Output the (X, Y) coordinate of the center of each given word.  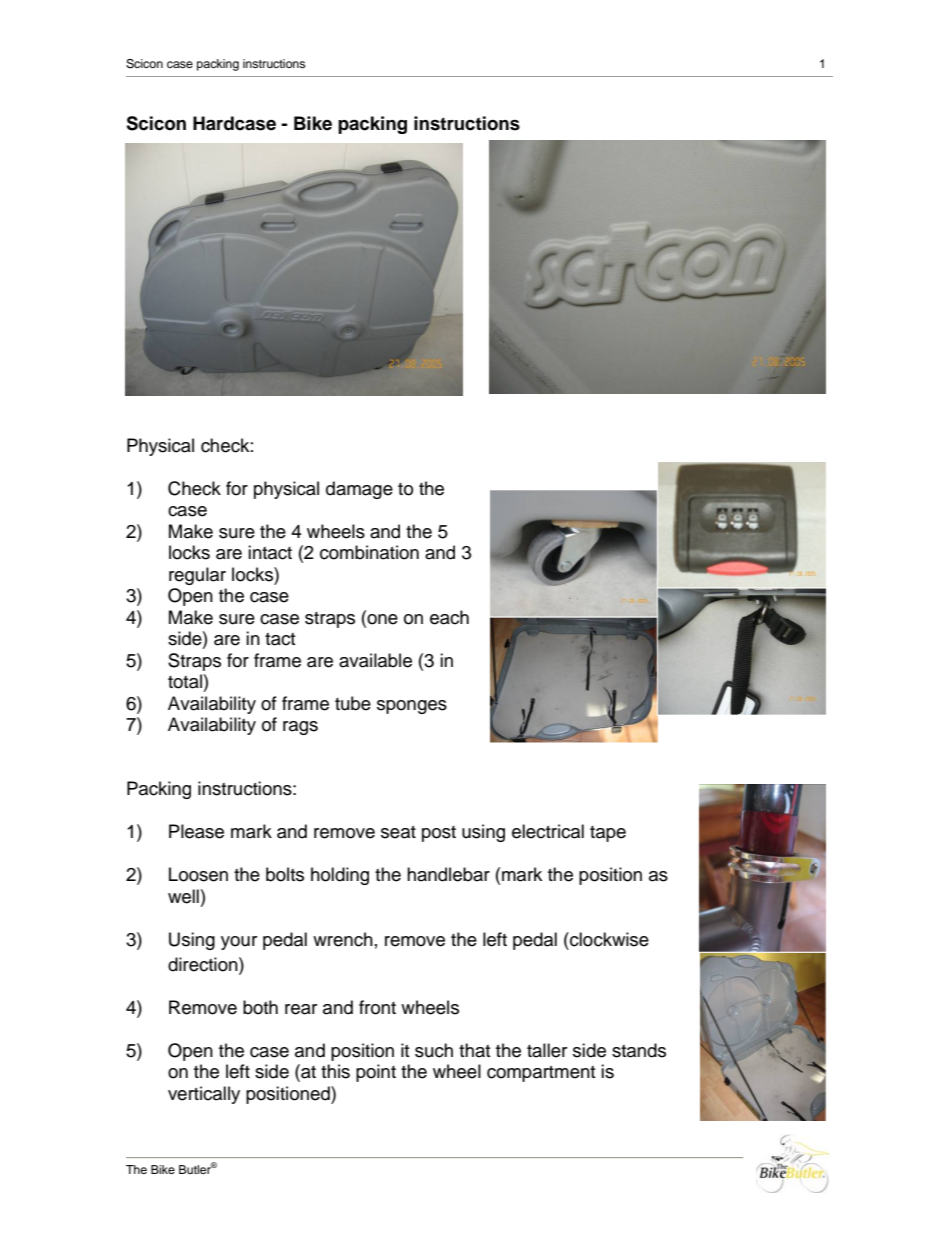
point (376, 1073)
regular (197, 576)
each (449, 617)
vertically (204, 1095)
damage (359, 490)
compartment (541, 1074)
